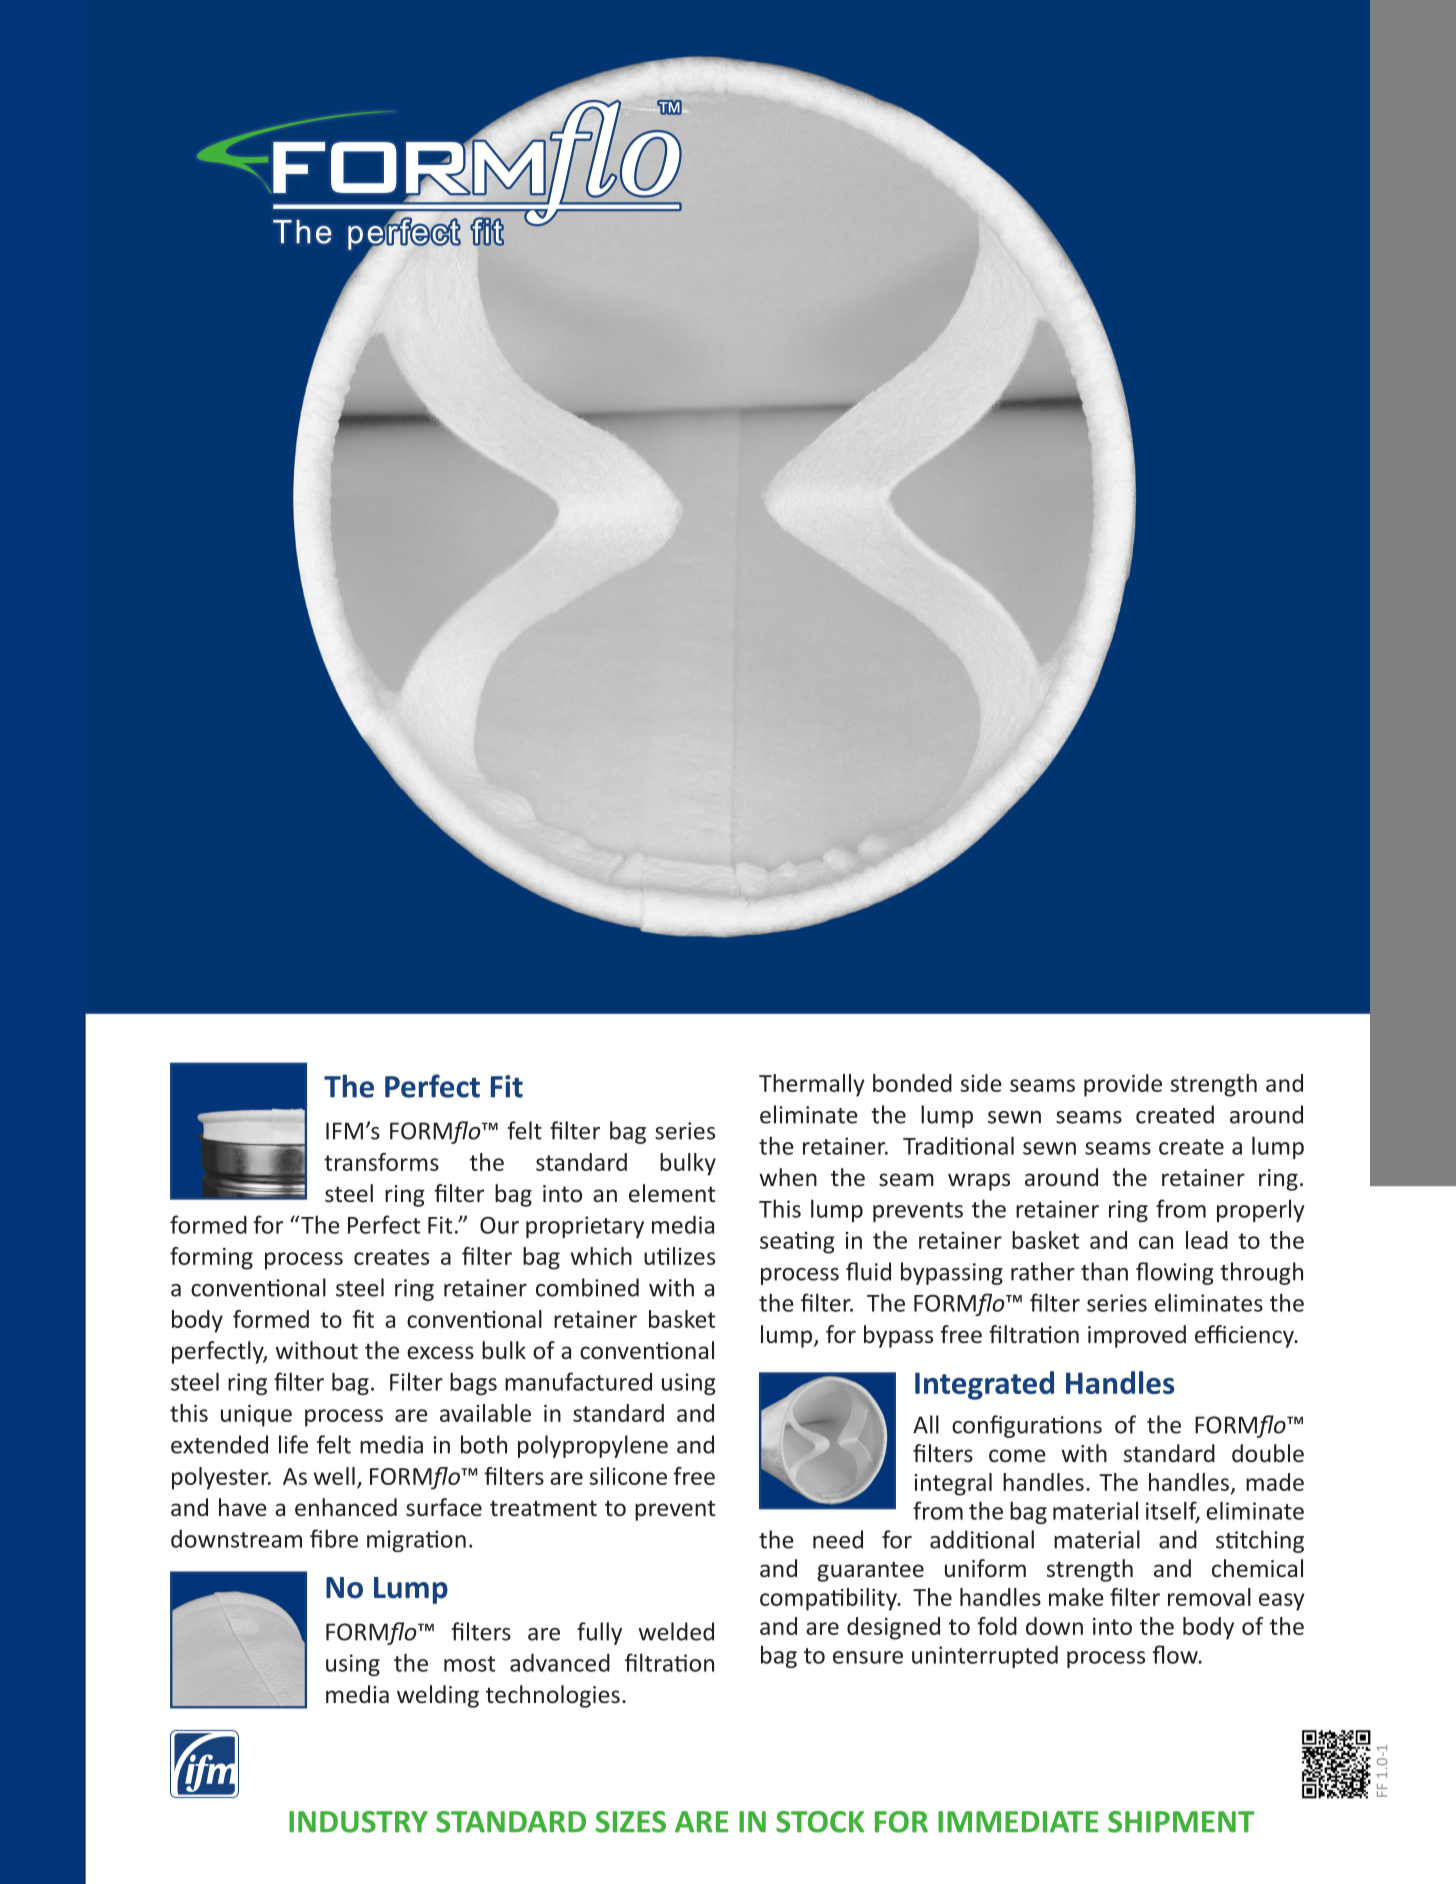 This screenshot has width=1456, height=1884. What do you see at coordinates (812, 1085) in the screenshot?
I see `Thermally` at bounding box center [812, 1085].
